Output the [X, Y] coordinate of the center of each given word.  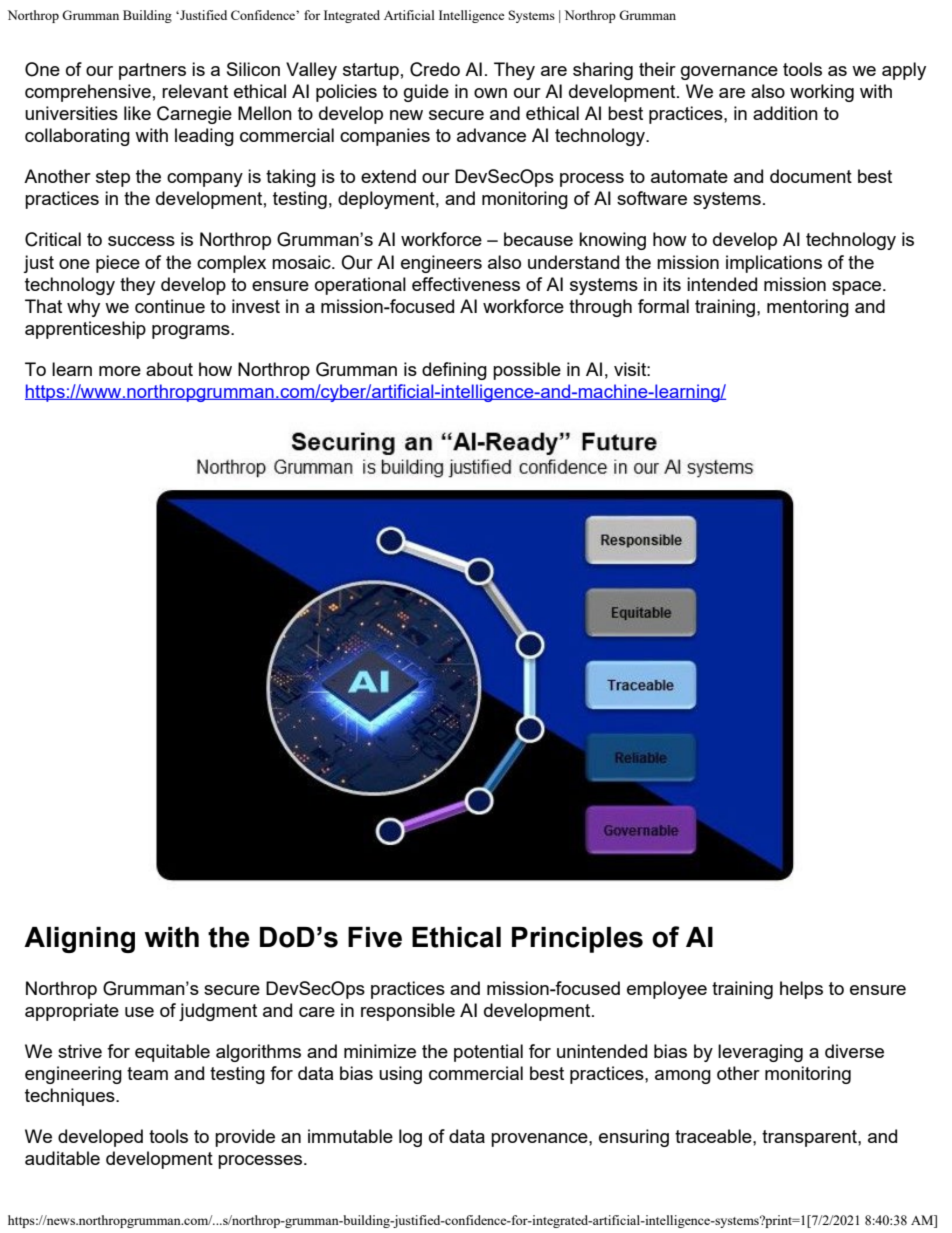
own [490, 93]
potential [488, 1053]
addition [785, 113]
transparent [810, 1138]
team [147, 1073]
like [137, 113]
